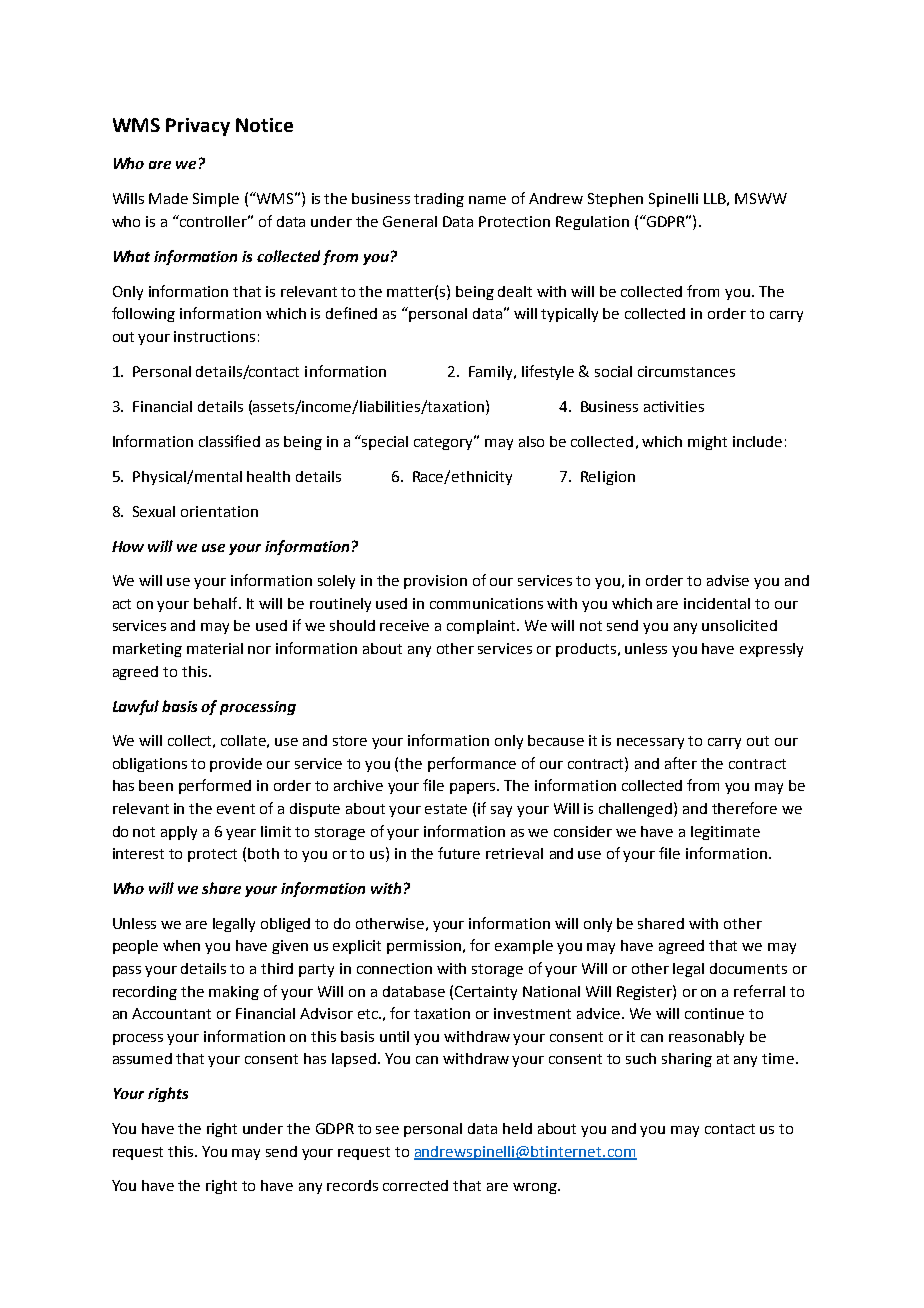 The width and height of the document is (924, 1308). What do you see at coordinates (181, 945) in the document?
I see `when` at bounding box center [181, 945].
